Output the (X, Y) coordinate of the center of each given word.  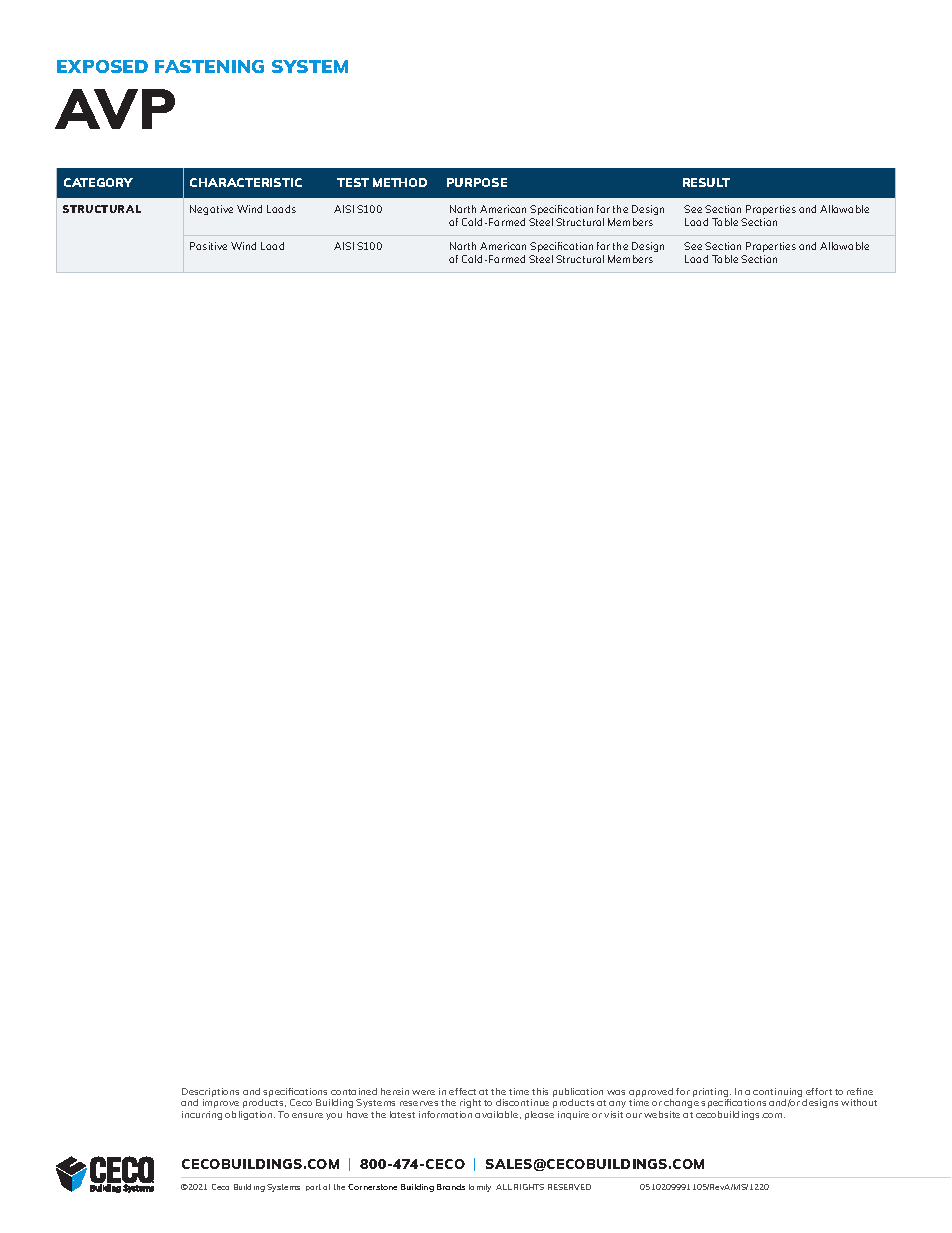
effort (819, 1091)
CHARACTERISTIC (246, 182)
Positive (208, 246)
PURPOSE (477, 182)
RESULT (706, 182)
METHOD (400, 182)
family (480, 1188)
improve (221, 1103)
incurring (202, 1115)
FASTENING (209, 66)
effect (462, 1091)
